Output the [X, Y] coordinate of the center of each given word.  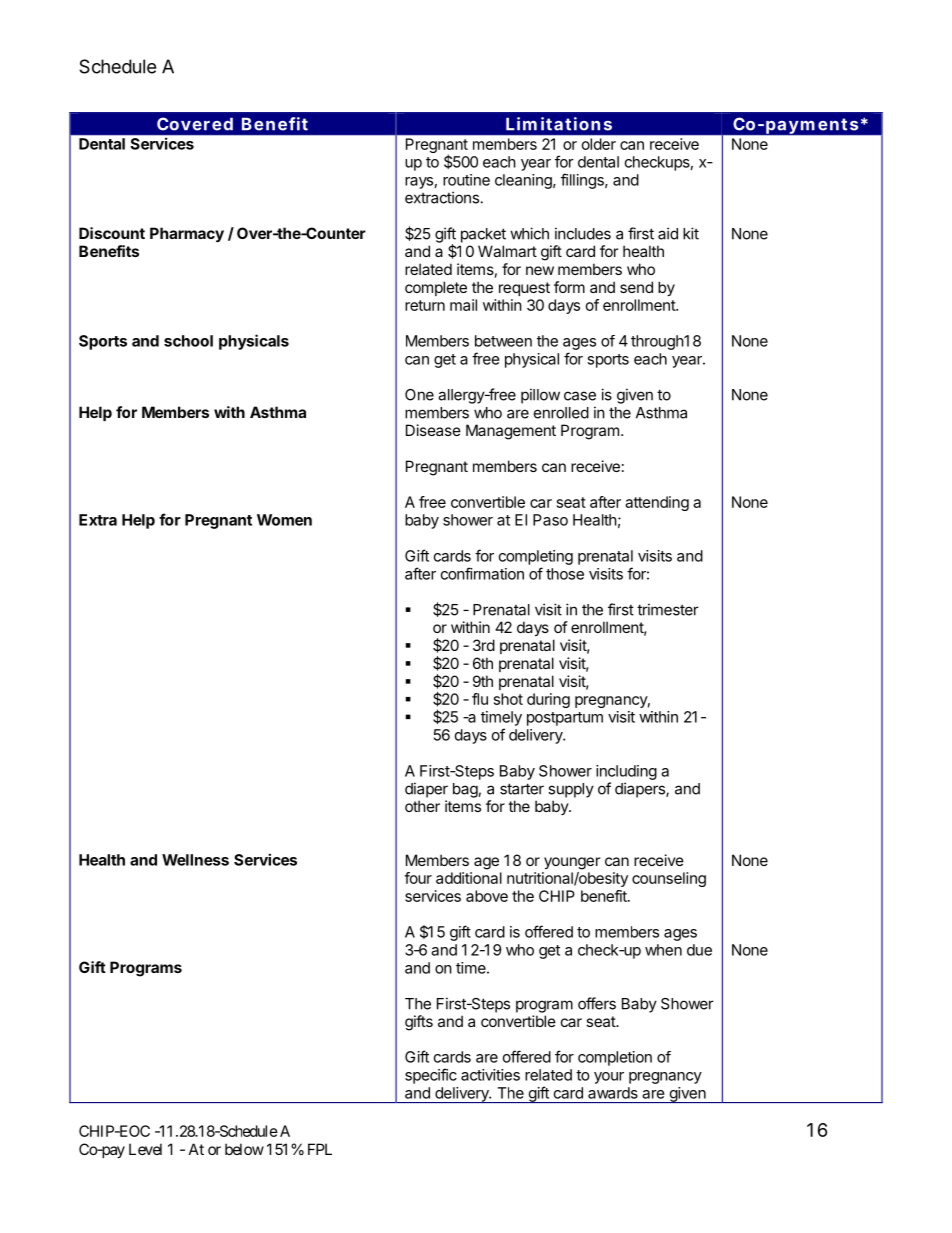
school [188, 341]
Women [284, 520]
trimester [668, 609]
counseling [669, 879]
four [418, 878]
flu [480, 699]
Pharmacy [187, 234]
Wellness [195, 860]
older [599, 144]
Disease [433, 430]
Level [145, 1149]
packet [483, 235]
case [580, 396]
